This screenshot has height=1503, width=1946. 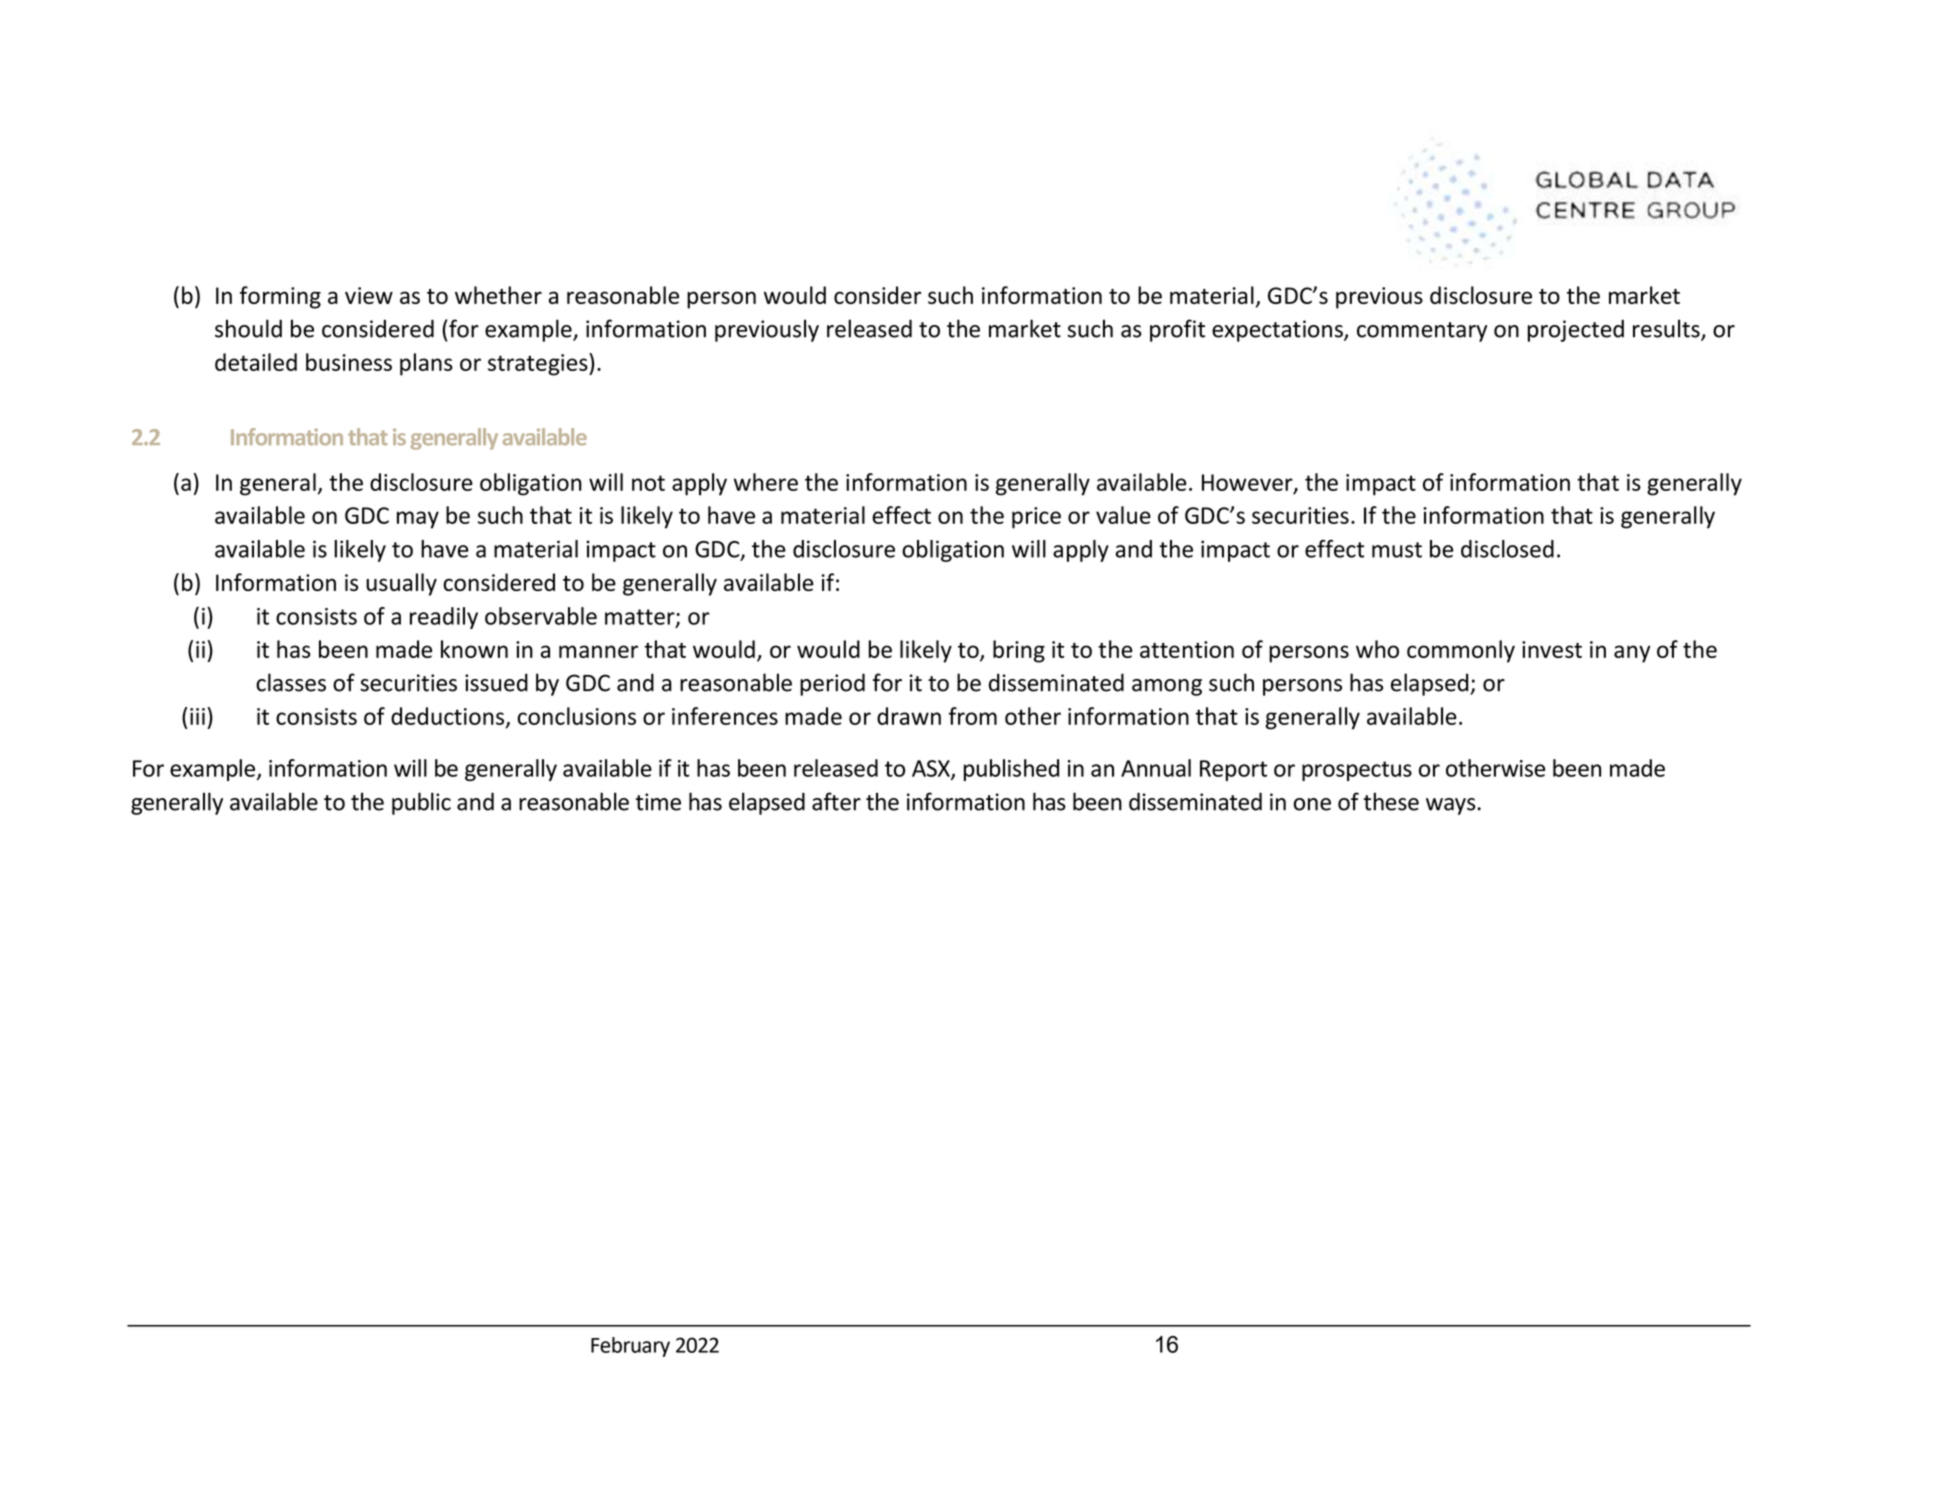 What do you see at coordinates (1422, 332) in the screenshot?
I see `commentary` at bounding box center [1422, 332].
